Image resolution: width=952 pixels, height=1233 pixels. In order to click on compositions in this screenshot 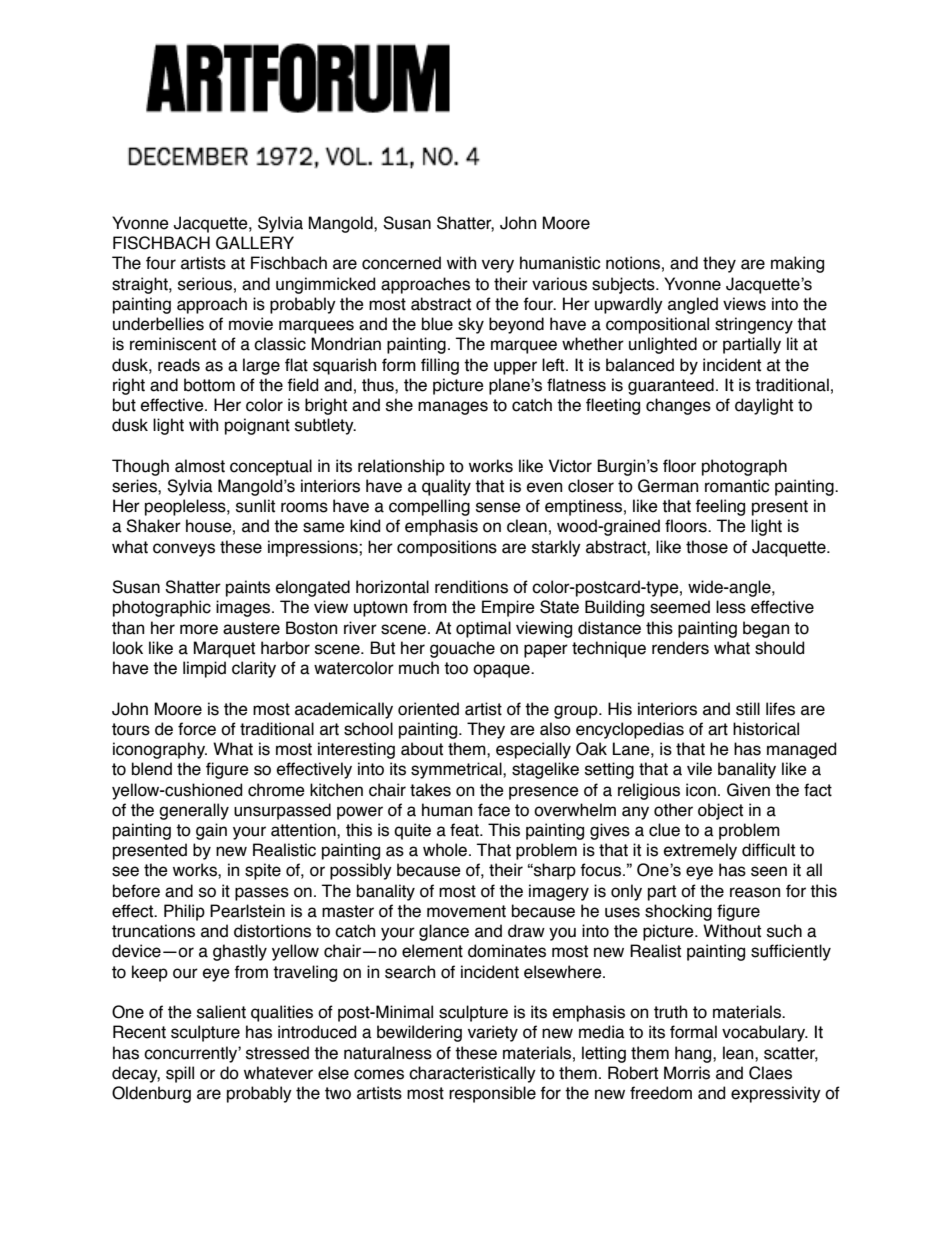, I will do `click(447, 548)`.
